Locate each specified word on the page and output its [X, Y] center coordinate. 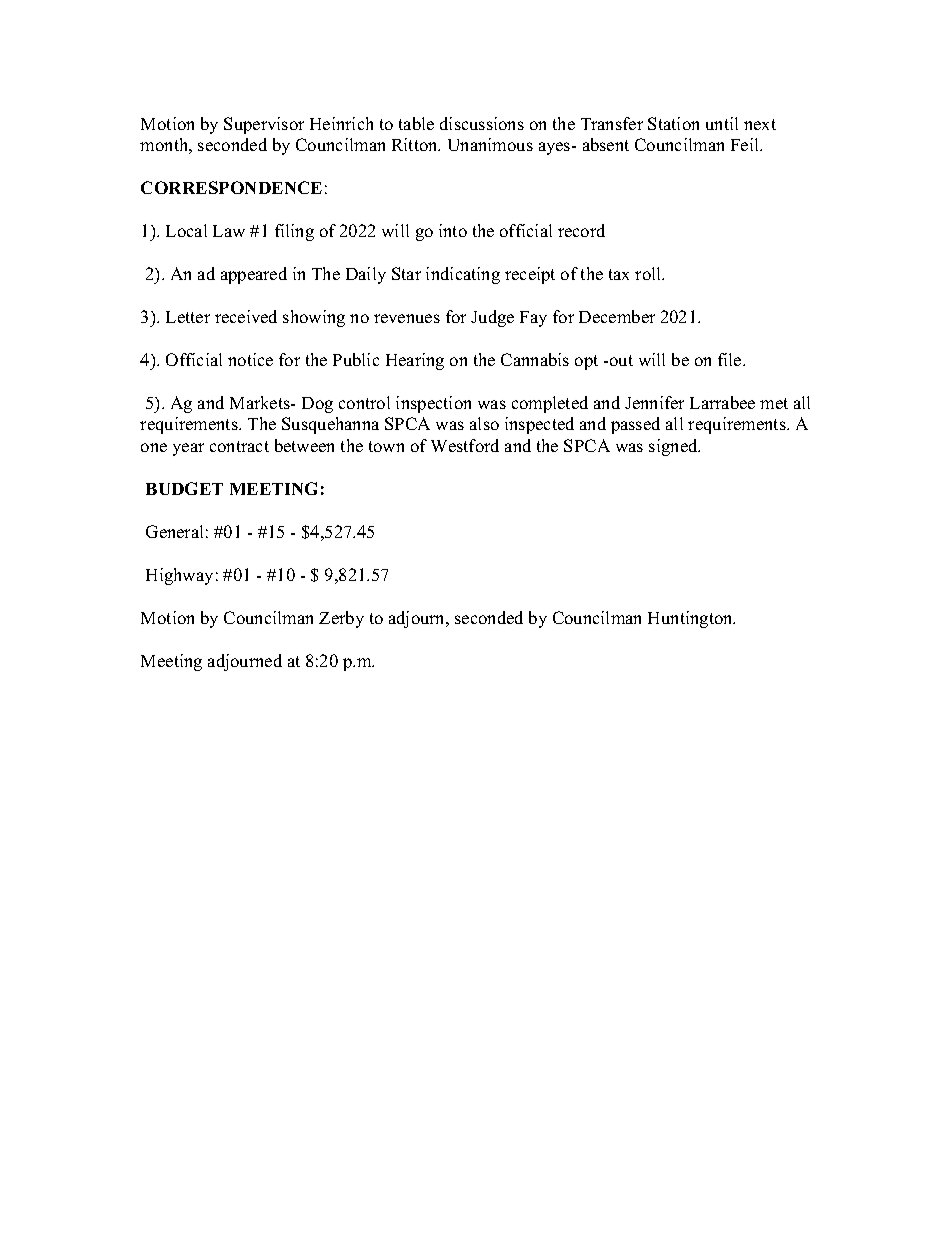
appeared [254, 275]
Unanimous [490, 144]
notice [250, 359]
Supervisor [264, 125]
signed [674, 447]
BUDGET [184, 488]
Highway [179, 576]
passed [635, 425]
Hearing [415, 361]
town [386, 446]
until [722, 123]
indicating [463, 275]
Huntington [691, 619]
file [731, 359]
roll [649, 273]
